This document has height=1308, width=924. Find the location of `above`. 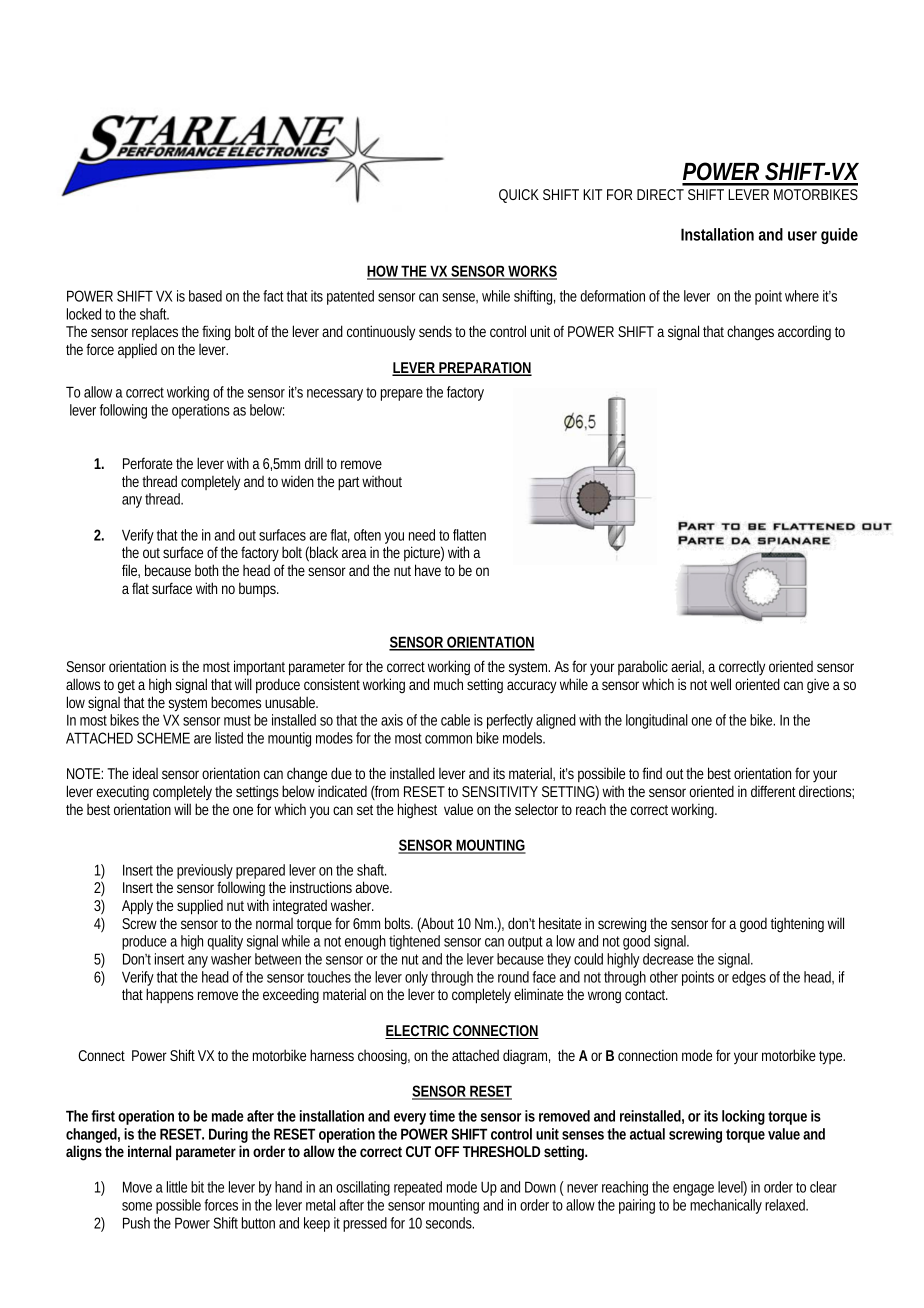

above is located at coordinates (374, 887).
